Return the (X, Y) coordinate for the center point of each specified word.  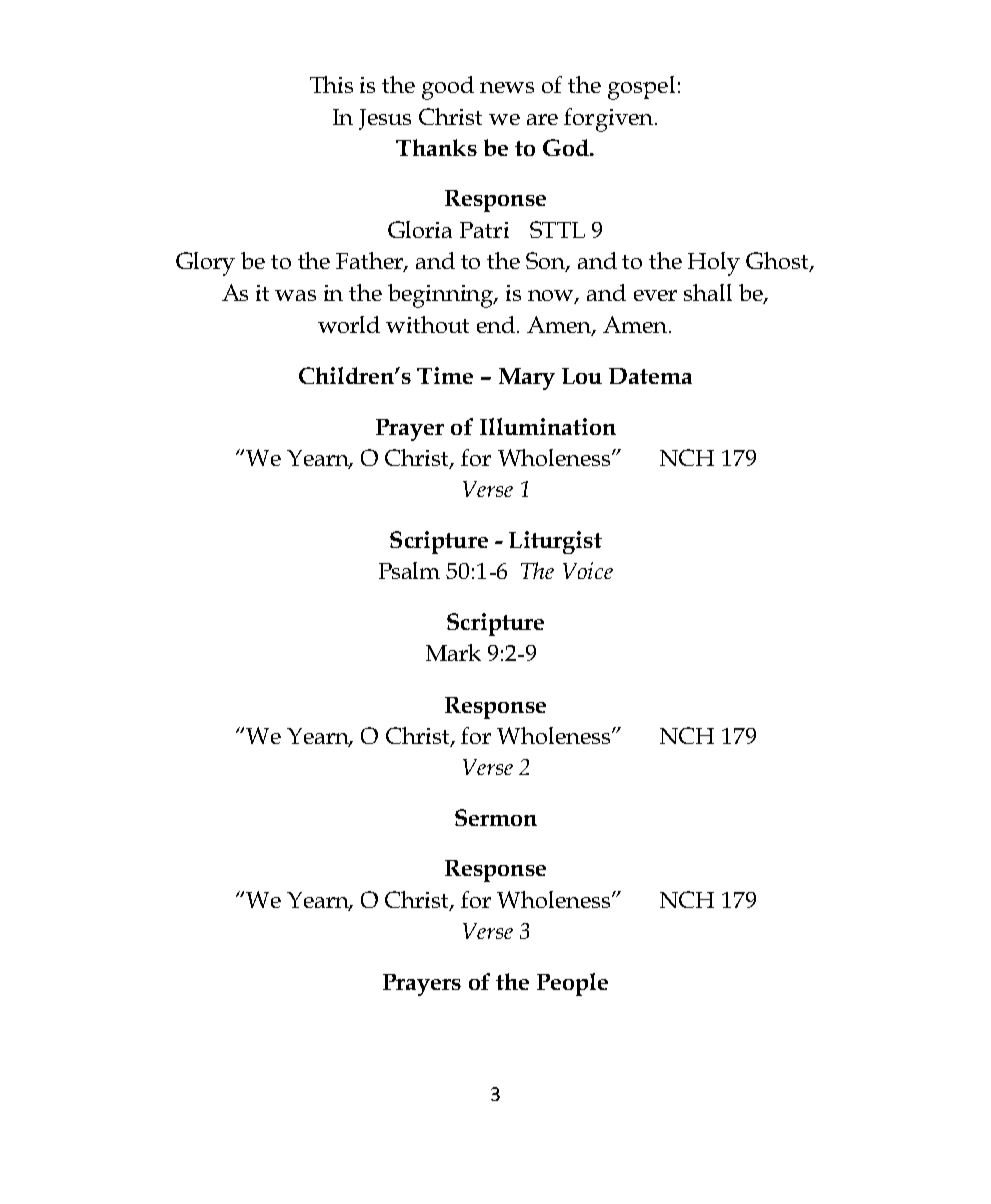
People (572, 984)
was (295, 295)
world (349, 324)
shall (708, 292)
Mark (453, 652)
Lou (582, 376)
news (507, 87)
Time (445, 375)
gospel (641, 88)
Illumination (548, 426)
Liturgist (555, 542)
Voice (588, 570)
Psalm (409, 570)
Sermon (496, 817)
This (331, 84)
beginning (442, 296)
